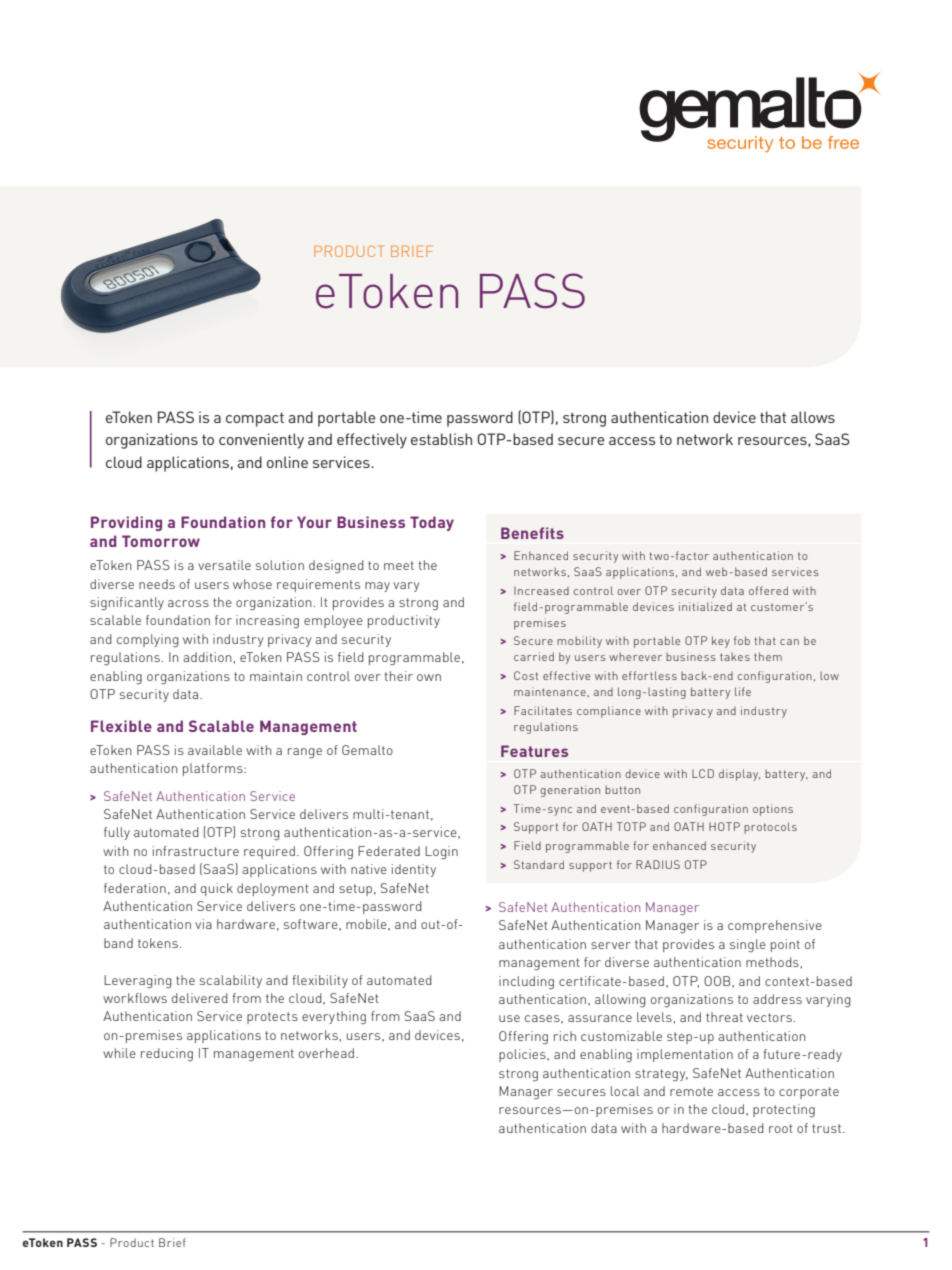  Describe the element at coordinates (813, 417) in the document. I see `allows` at that location.
